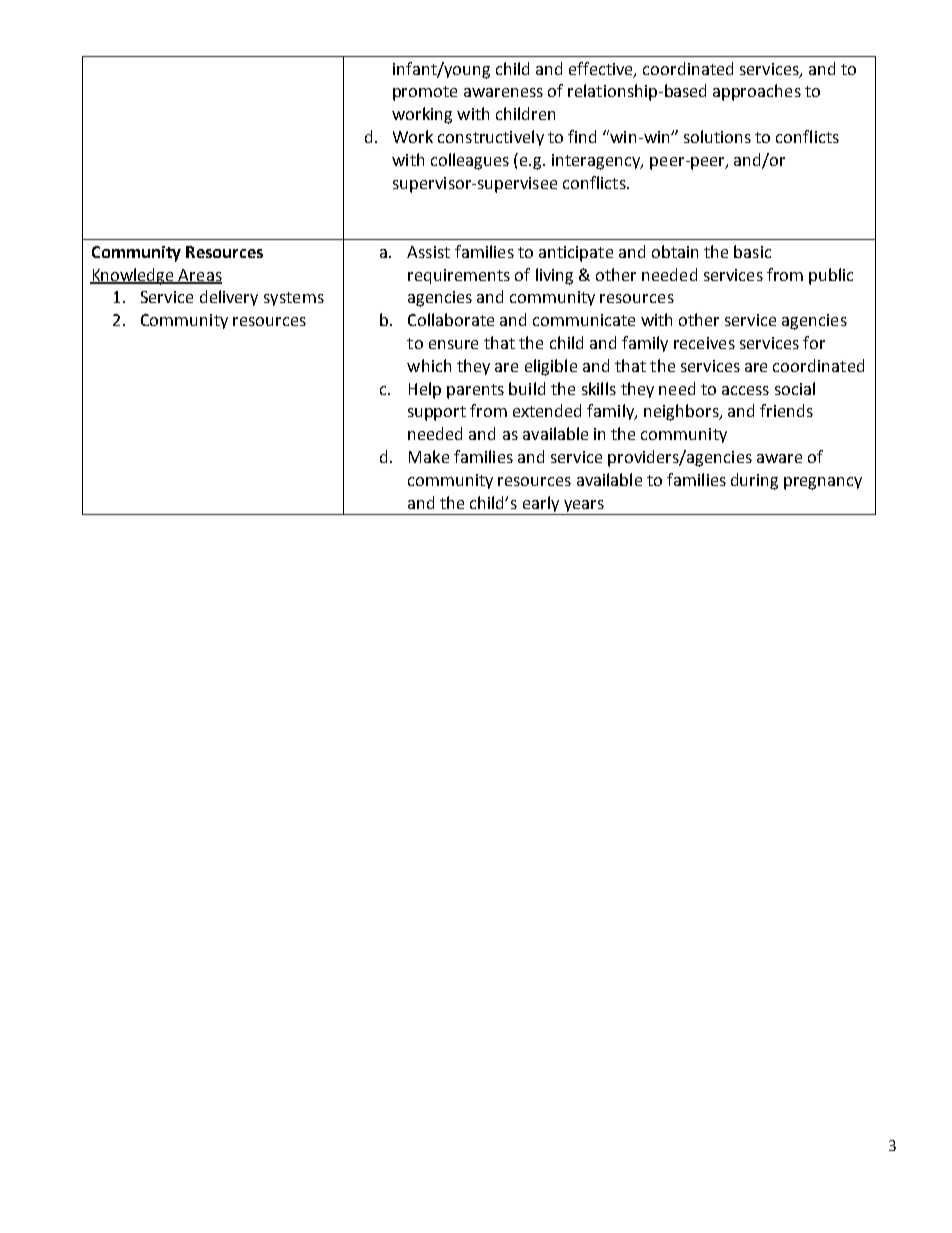 The image size is (952, 1233). I want to click on Collaborate, so click(451, 319).
